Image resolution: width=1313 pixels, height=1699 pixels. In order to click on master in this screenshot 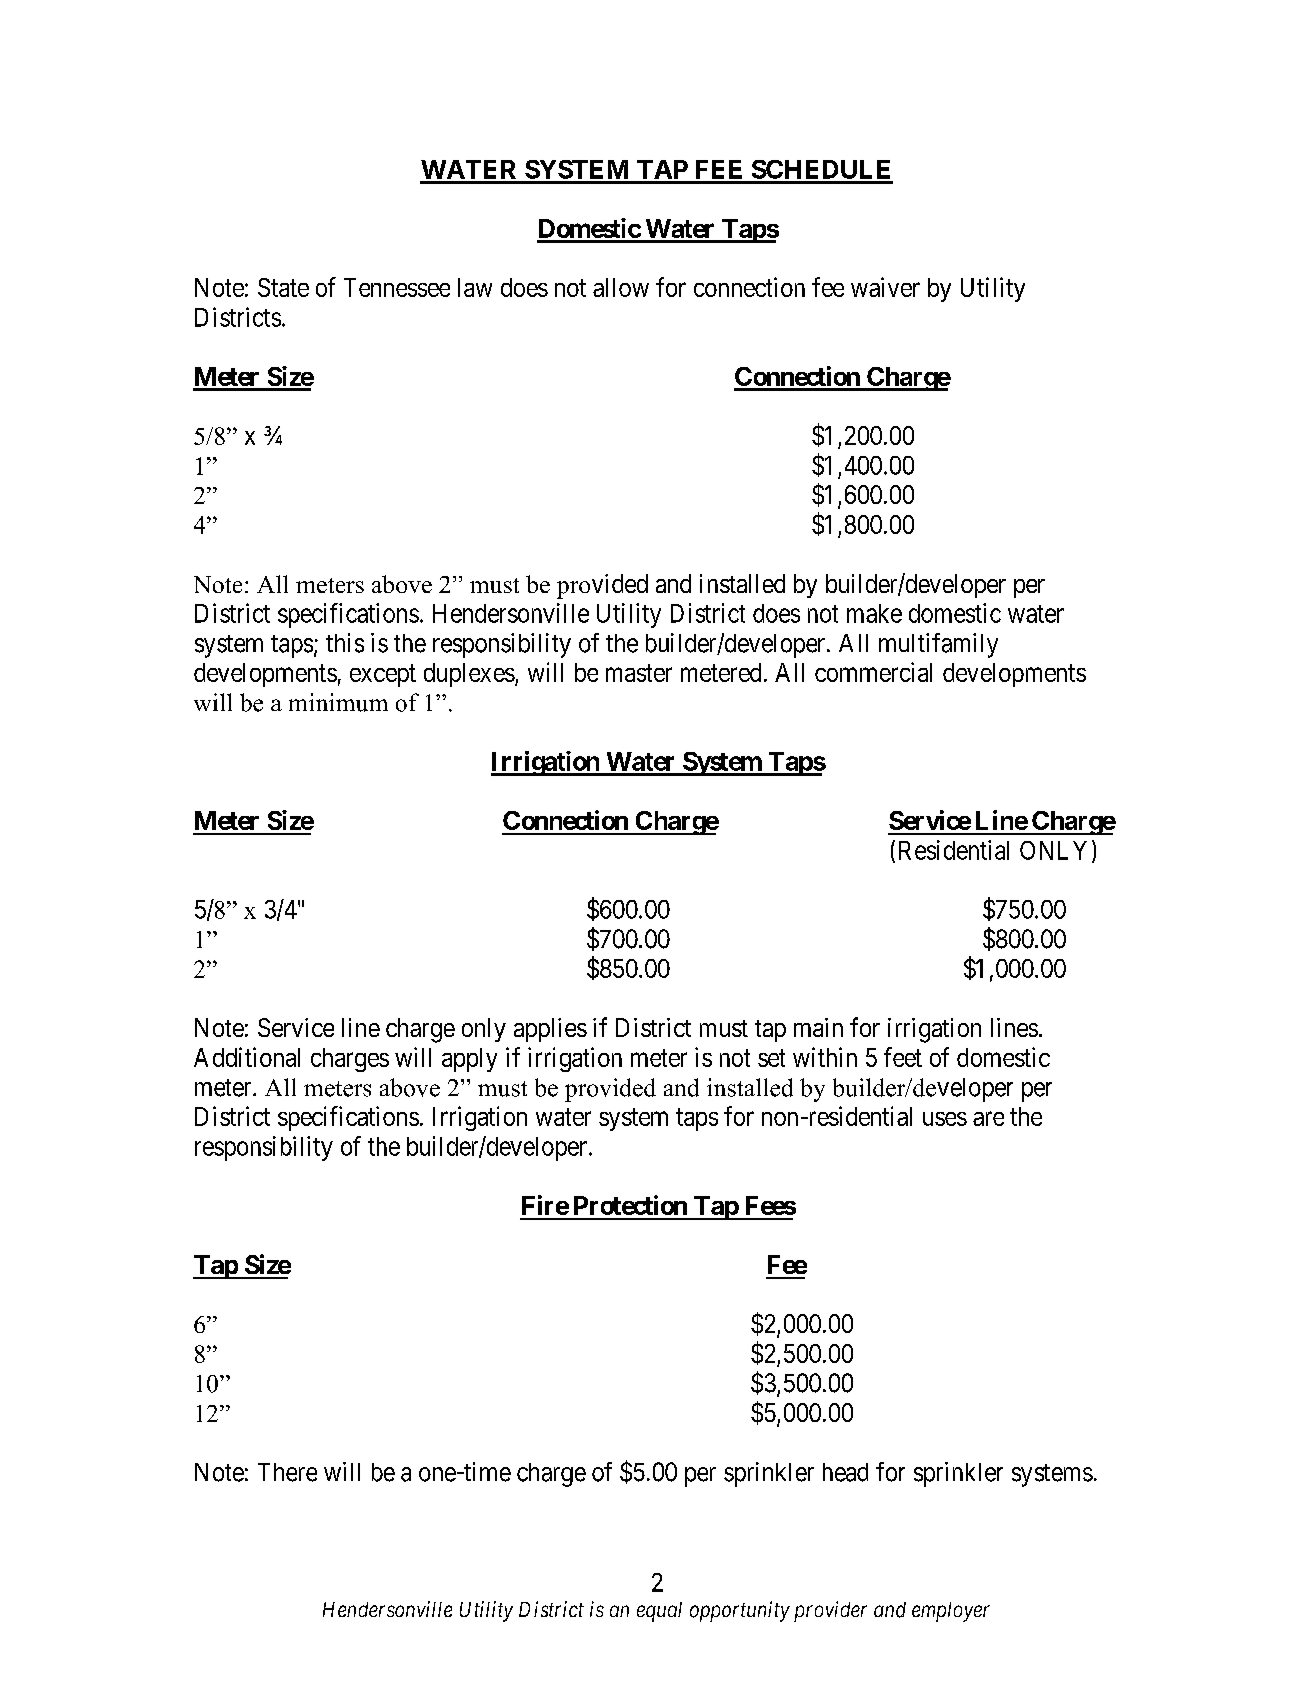, I will do `click(639, 673)`.
